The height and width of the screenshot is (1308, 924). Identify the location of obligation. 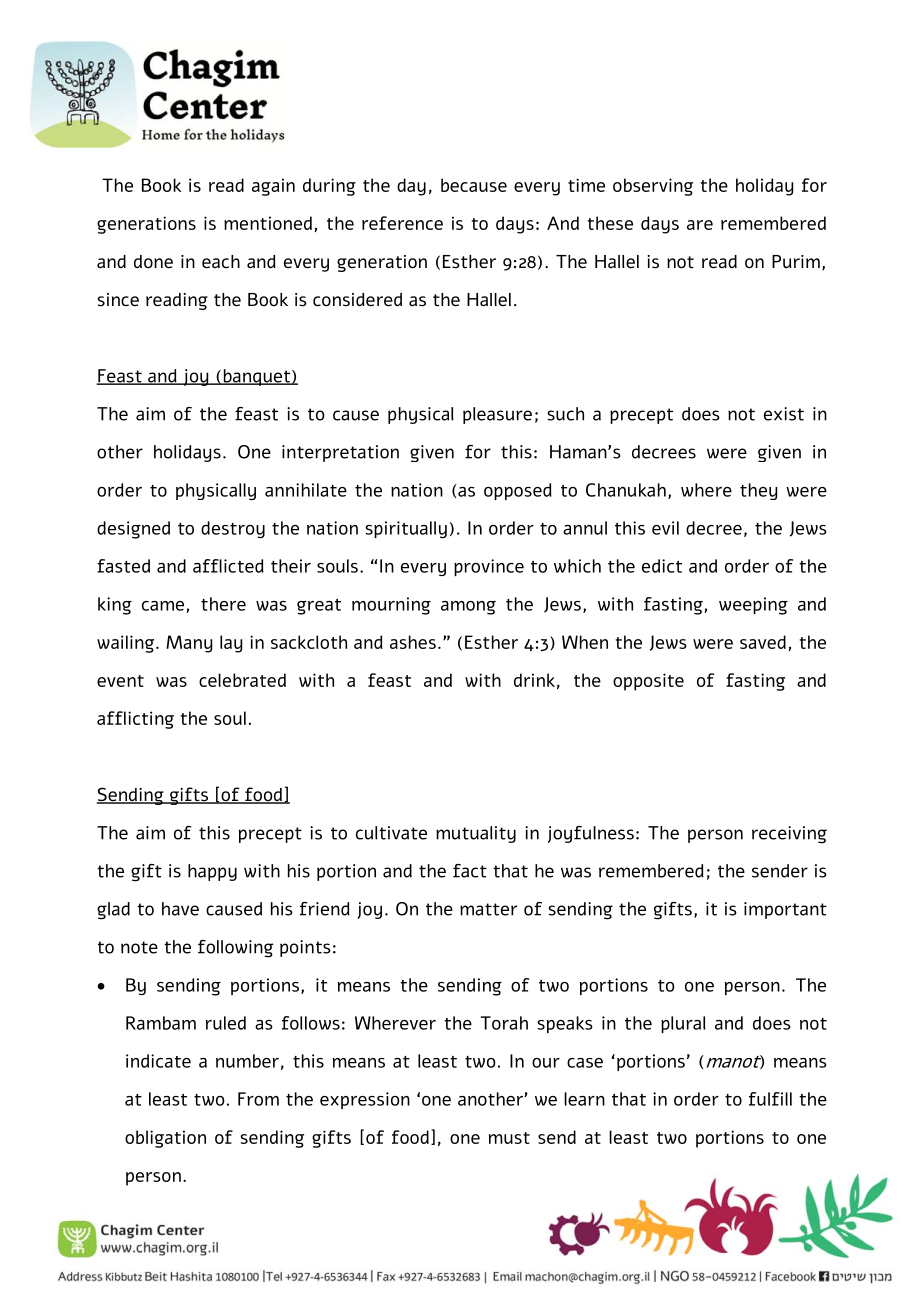
(165, 1139).
